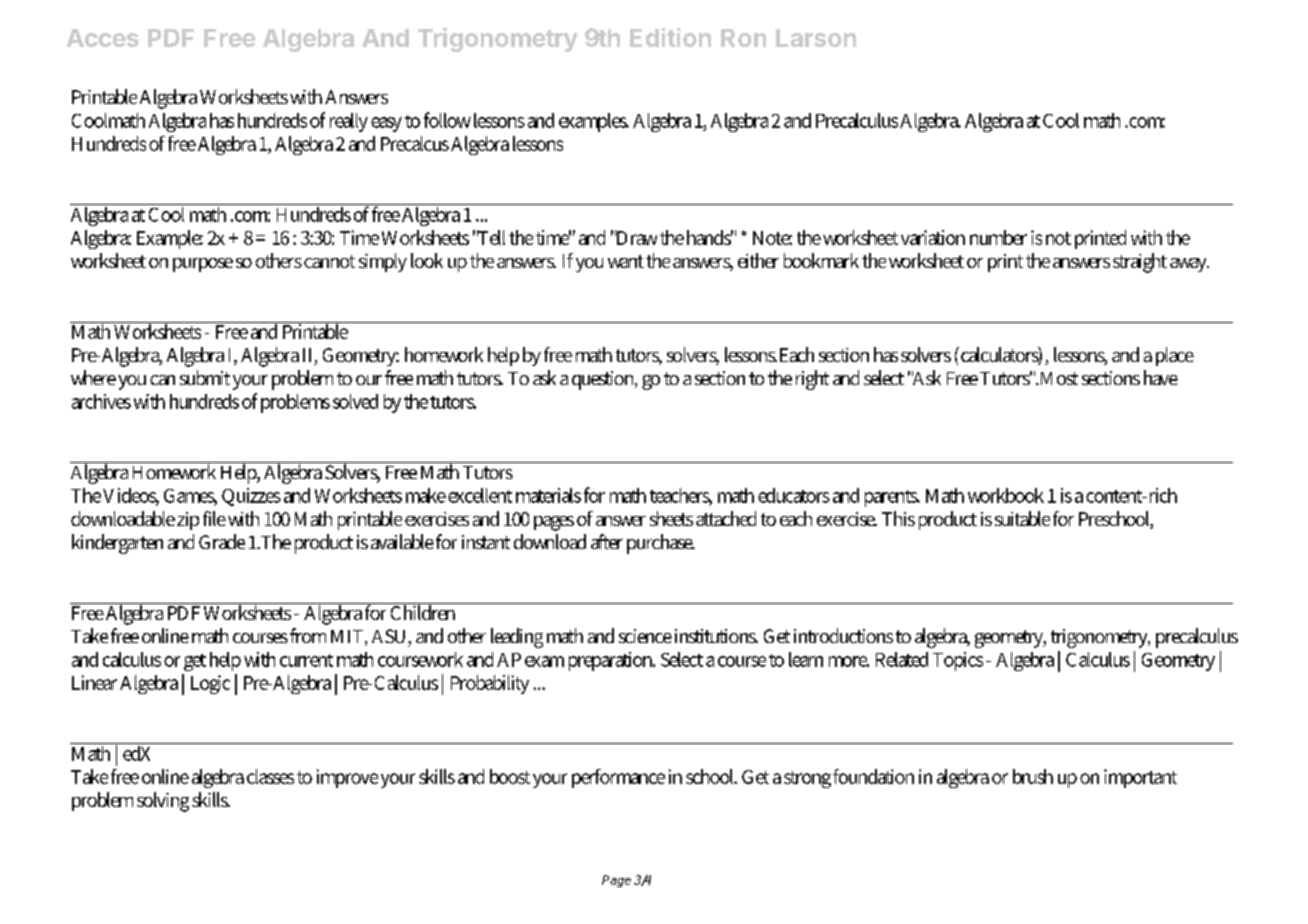 Image resolution: width=1308 pixels, height=924 pixels. Describe the element at coordinates (636, 237) in the image. I see `Draw` at that location.
